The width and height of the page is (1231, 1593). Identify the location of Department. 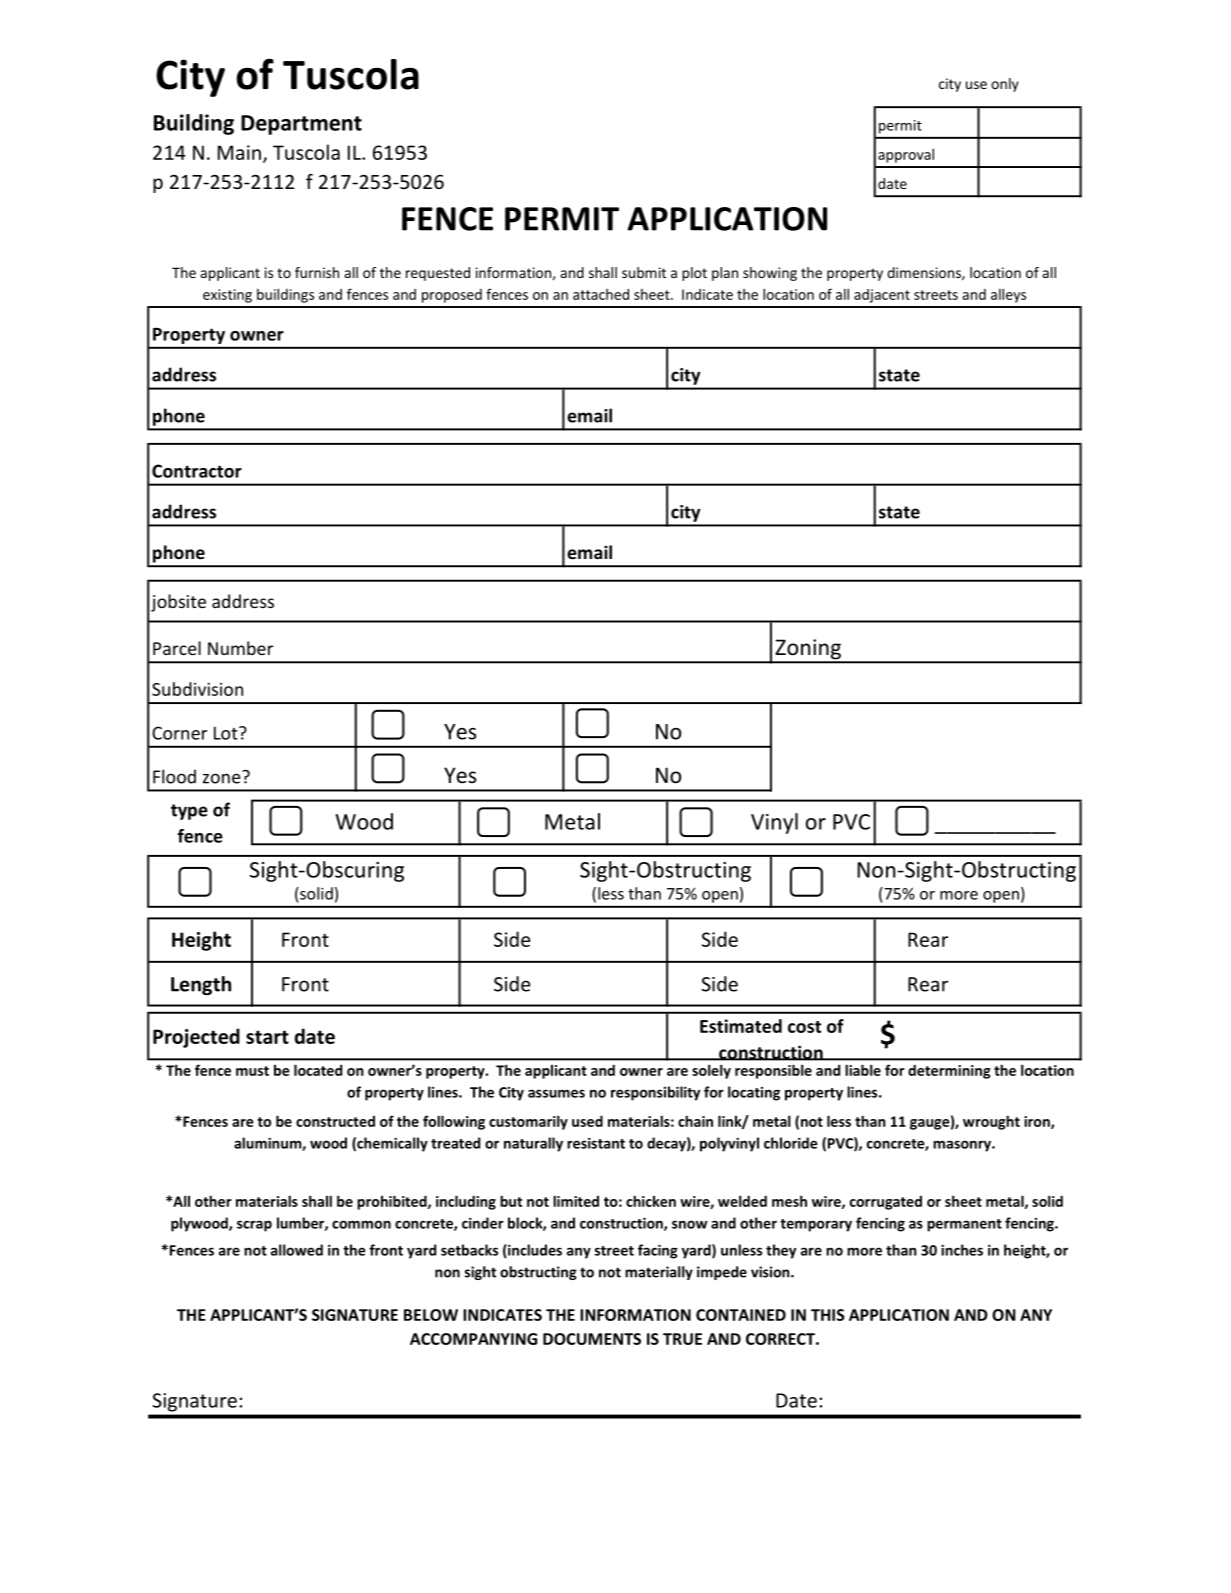
(301, 125).
